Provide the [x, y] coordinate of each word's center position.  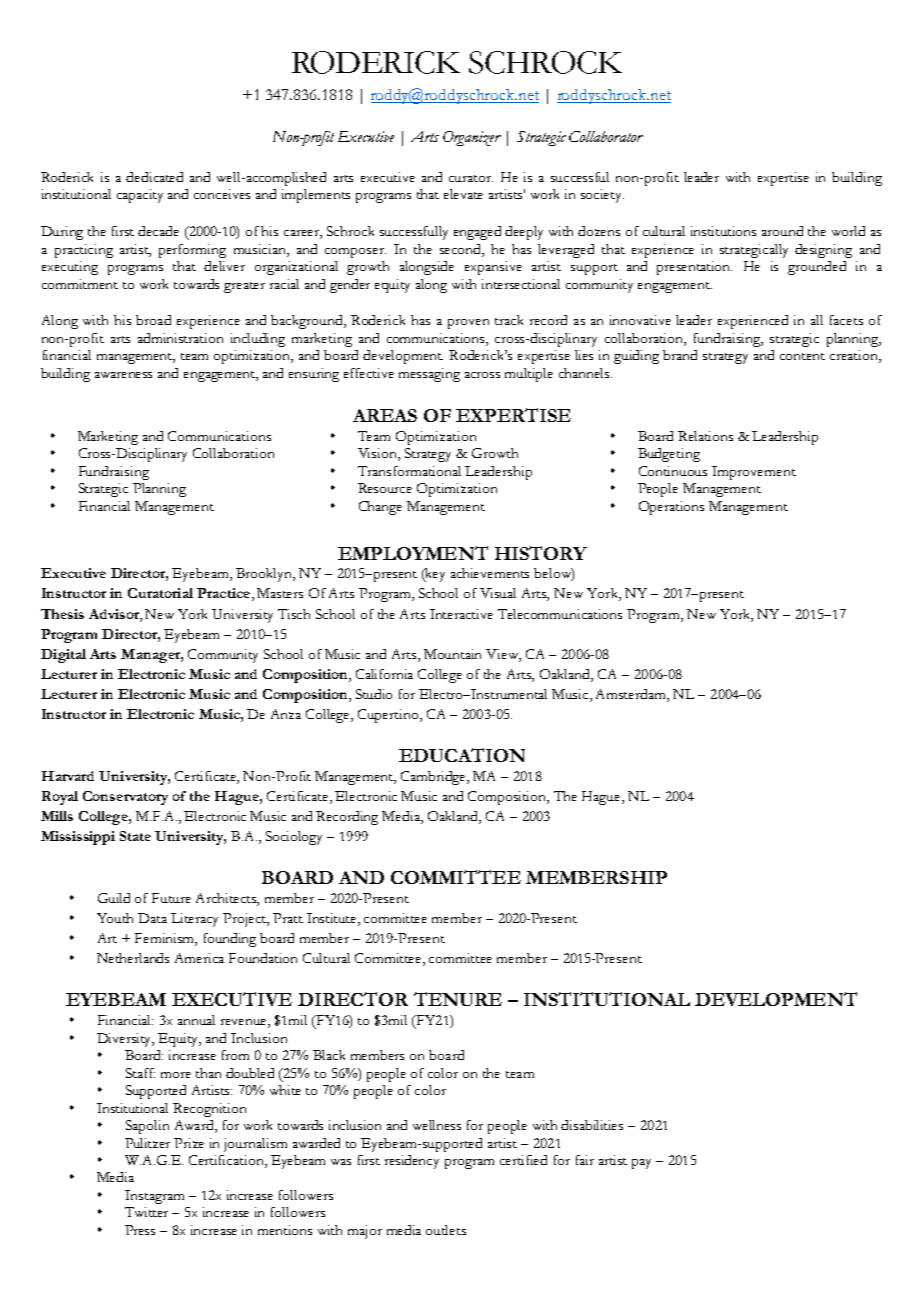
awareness [123, 375]
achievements [490, 573]
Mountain [452, 654]
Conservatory [125, 798]
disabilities [592, 1125]
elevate [463, 194]
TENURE [458, 999]
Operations [671, 508]
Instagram [154, 1197]
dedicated [154, 177]
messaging [429, 375]
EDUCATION [462, 755]
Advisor [115, 614]
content [802, 356]
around [782, 231]
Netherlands [133, 958]
